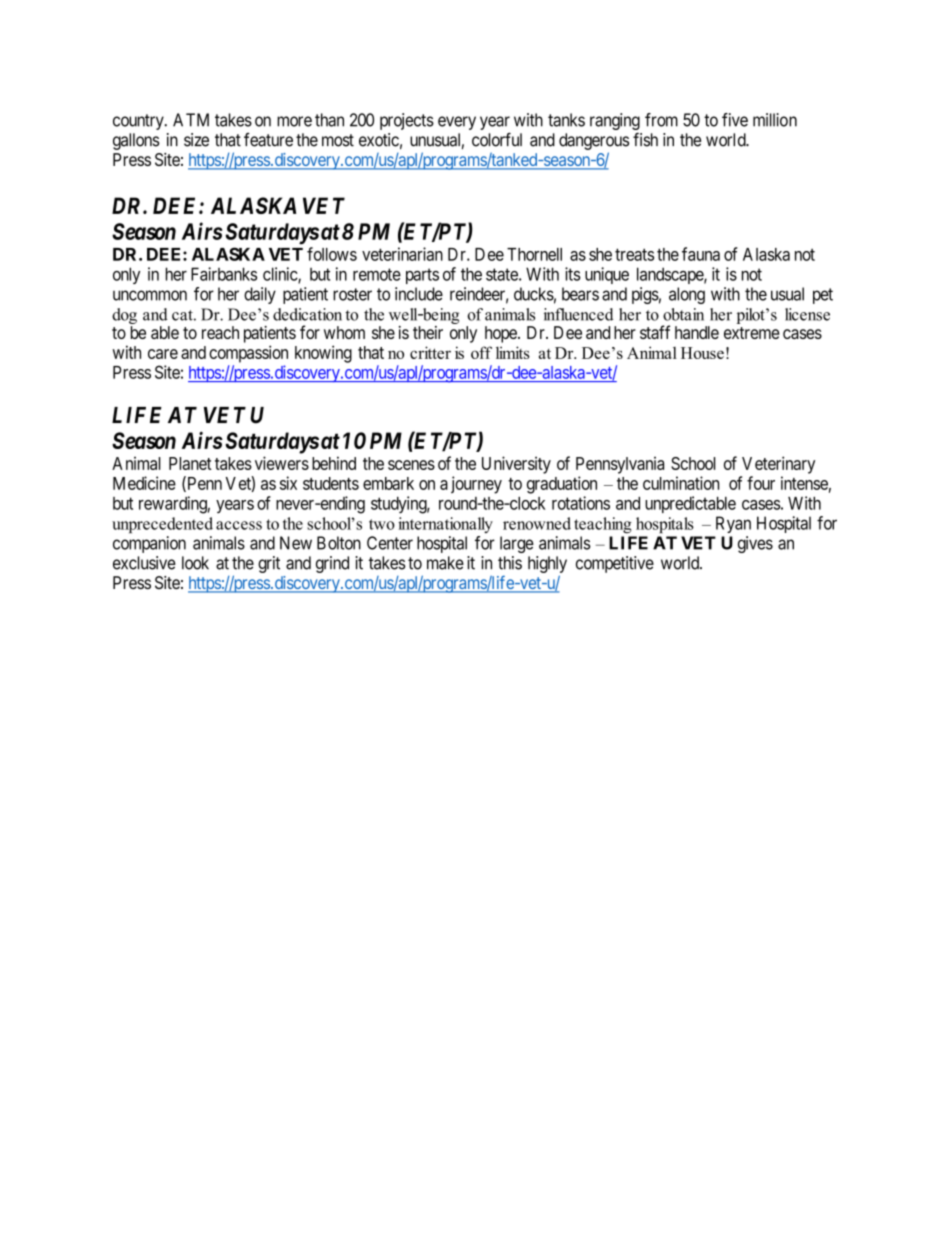  What do you see at coordinates (755, 544) in the page?
I see `gives` at bounding box center [755, 544].
